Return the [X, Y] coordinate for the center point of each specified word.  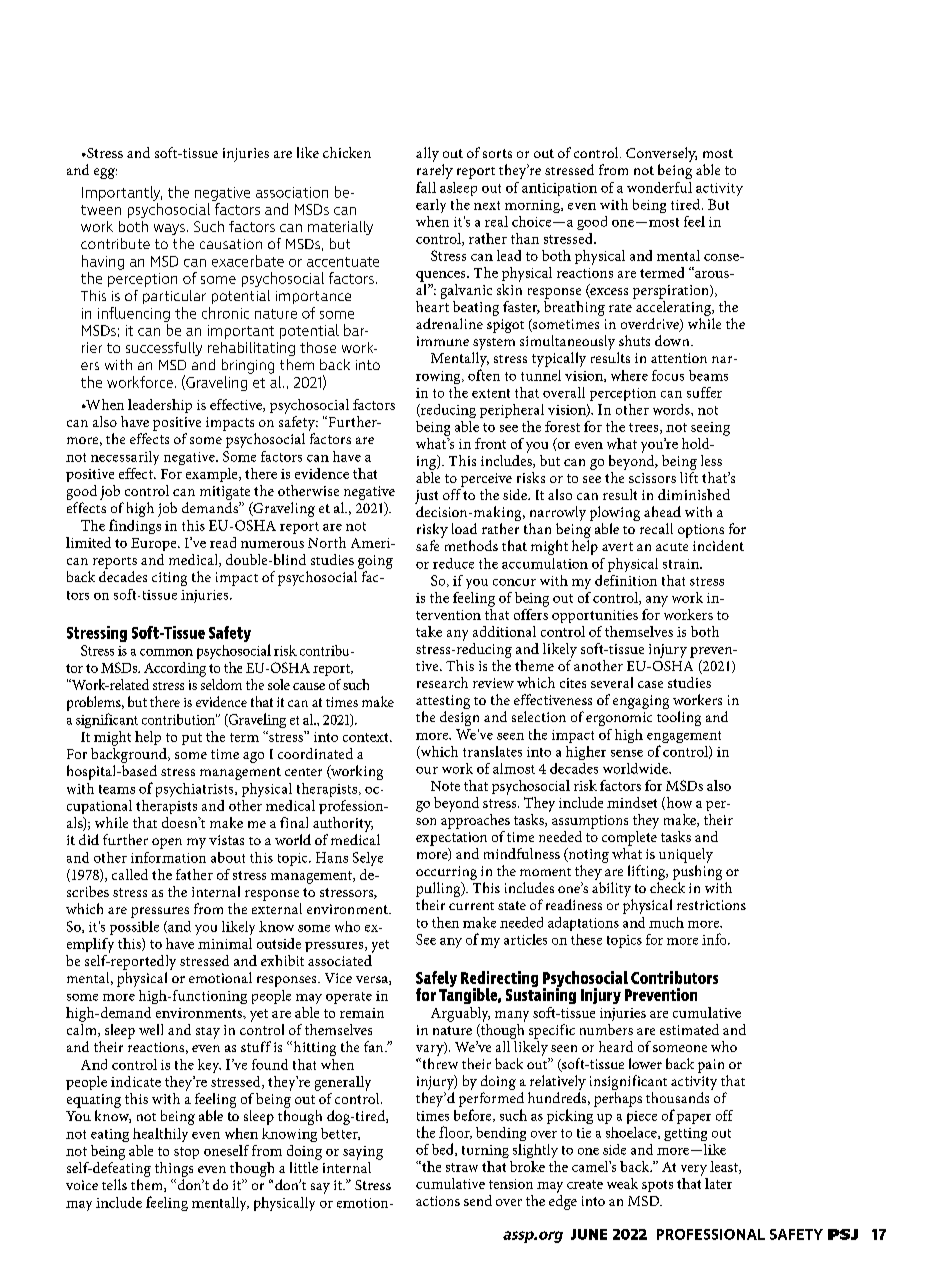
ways [169, 229]
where [629, 375]
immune [443, 341]
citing [169, 579]
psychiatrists [196, 790]
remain [362, 1013]
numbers [606, 1029]
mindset [632, 802]
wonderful [659, 187]
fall [426, 187]
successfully [164, 349]
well [151, 1029]
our [427, 770]
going [375, 562]
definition [626, 580]
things [174, 1169]
